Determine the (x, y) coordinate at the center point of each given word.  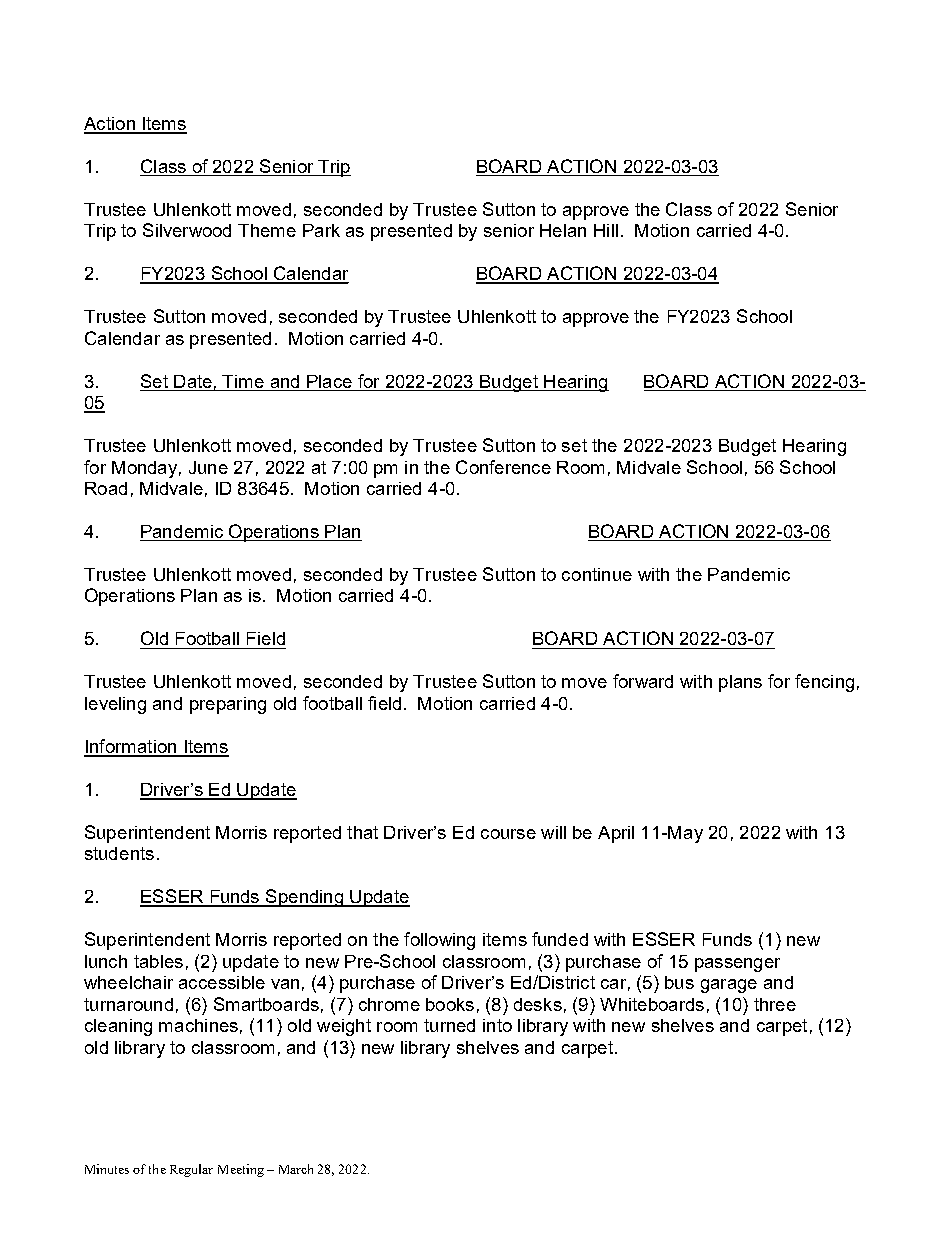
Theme (267, 230)
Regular (191, 1170)
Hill (606, 230)
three (775, 1004)
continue (597, 574)
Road (106, 488)
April (616, 834)
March (296, 1169)
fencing (824, 683)
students (119, 853)
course (508, 834)
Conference (503, 467)
